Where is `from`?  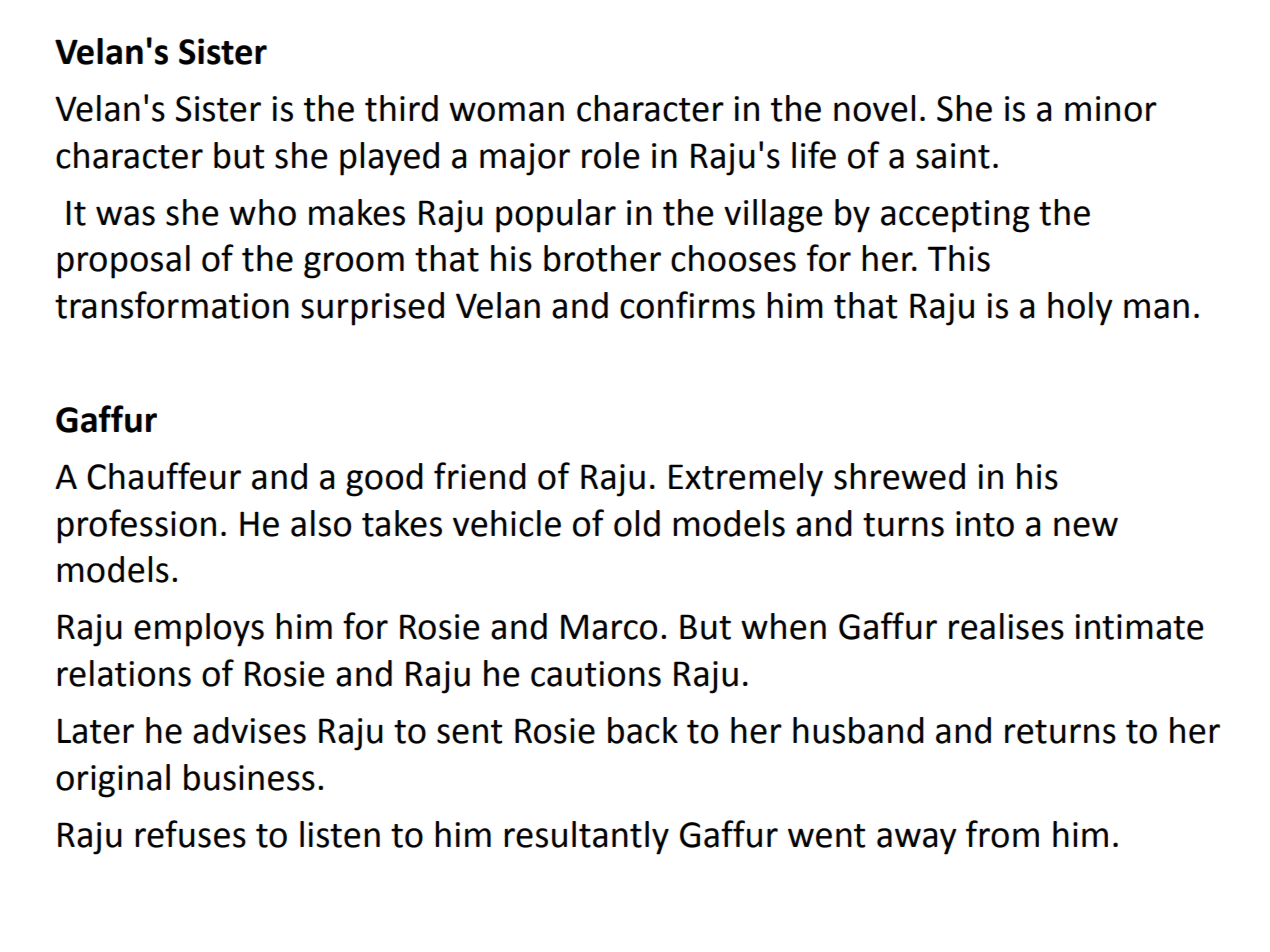
from is located at coordinates (1002, 834).
